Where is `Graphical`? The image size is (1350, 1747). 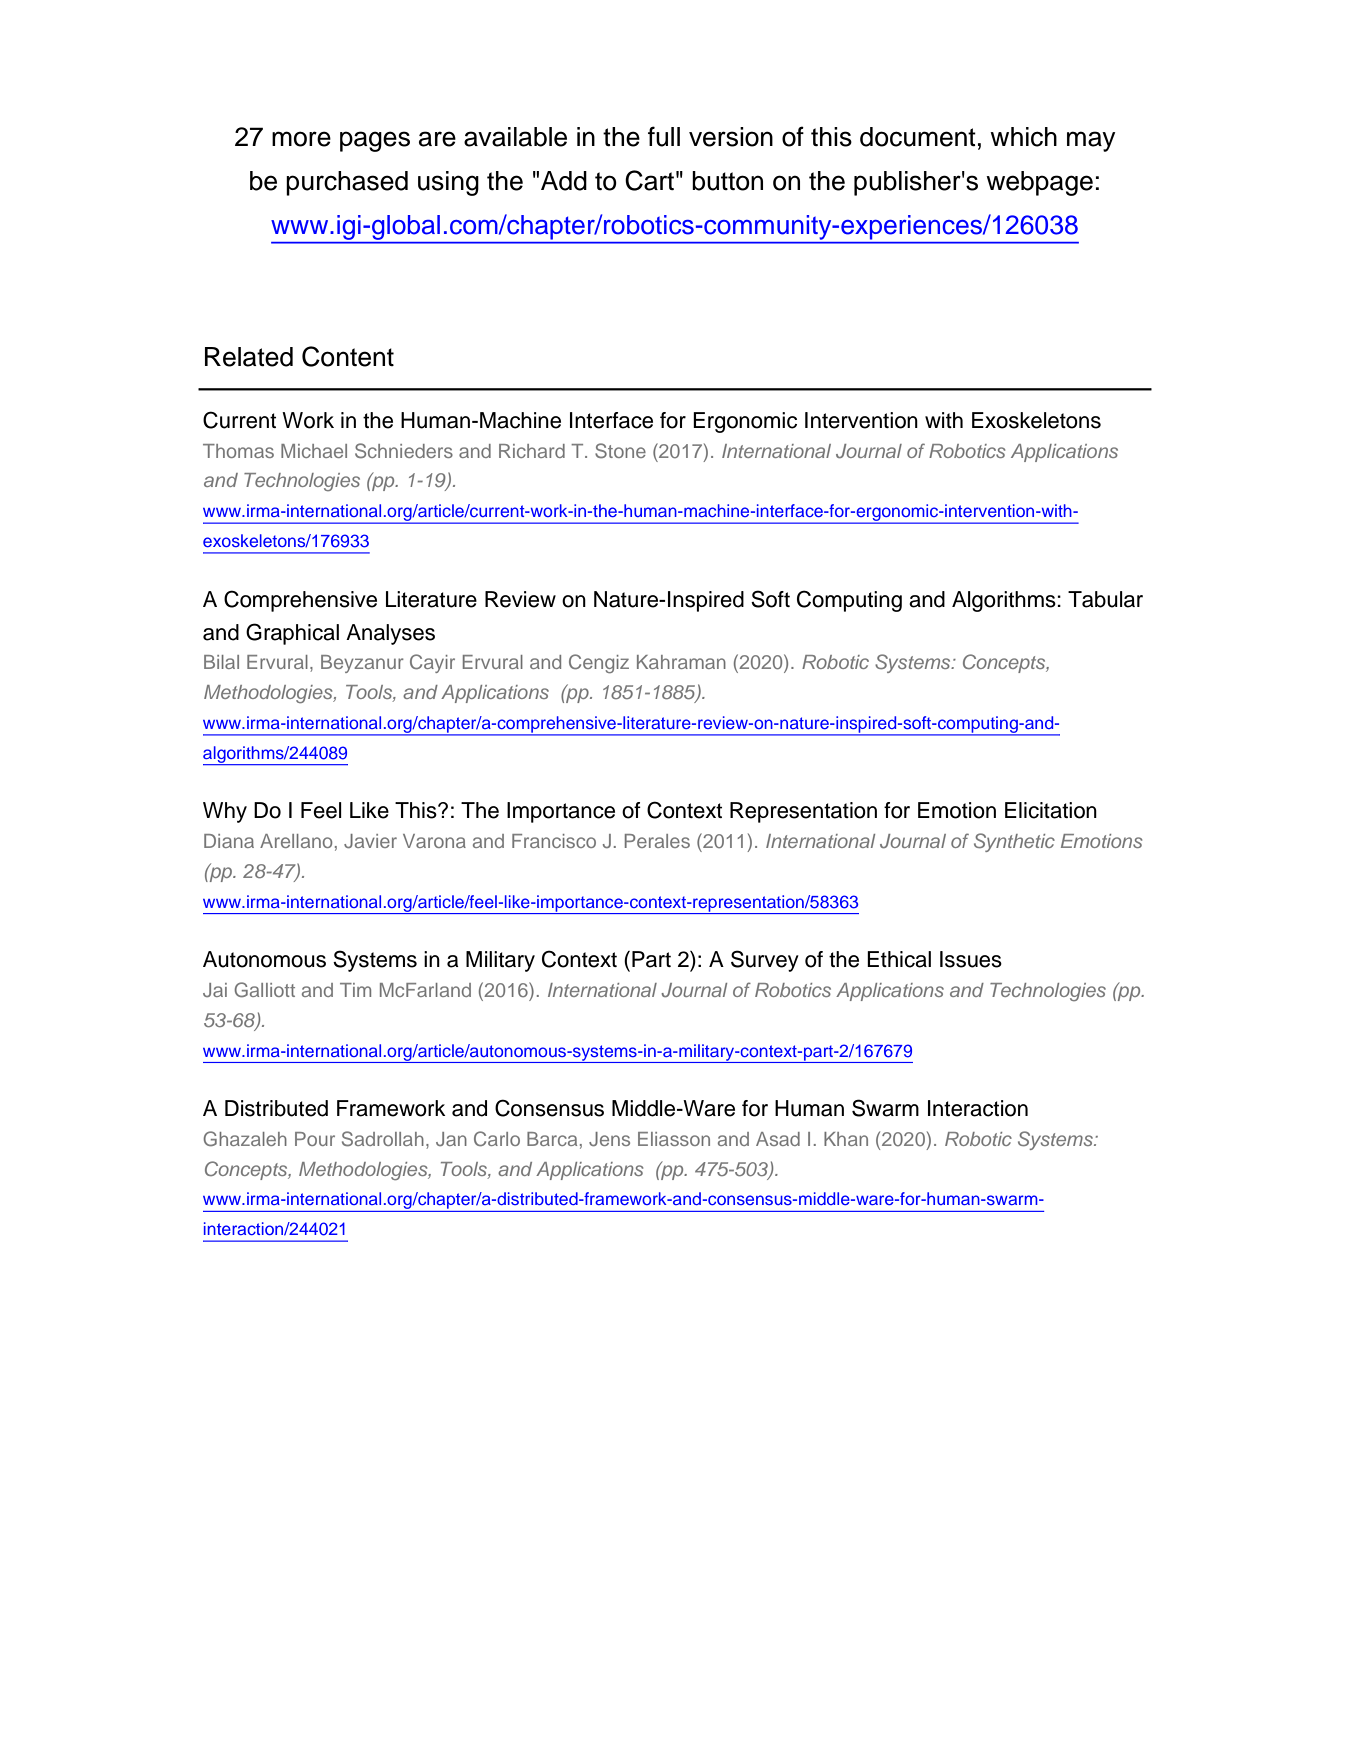
Graphical is located at coordinates (292, 634).
